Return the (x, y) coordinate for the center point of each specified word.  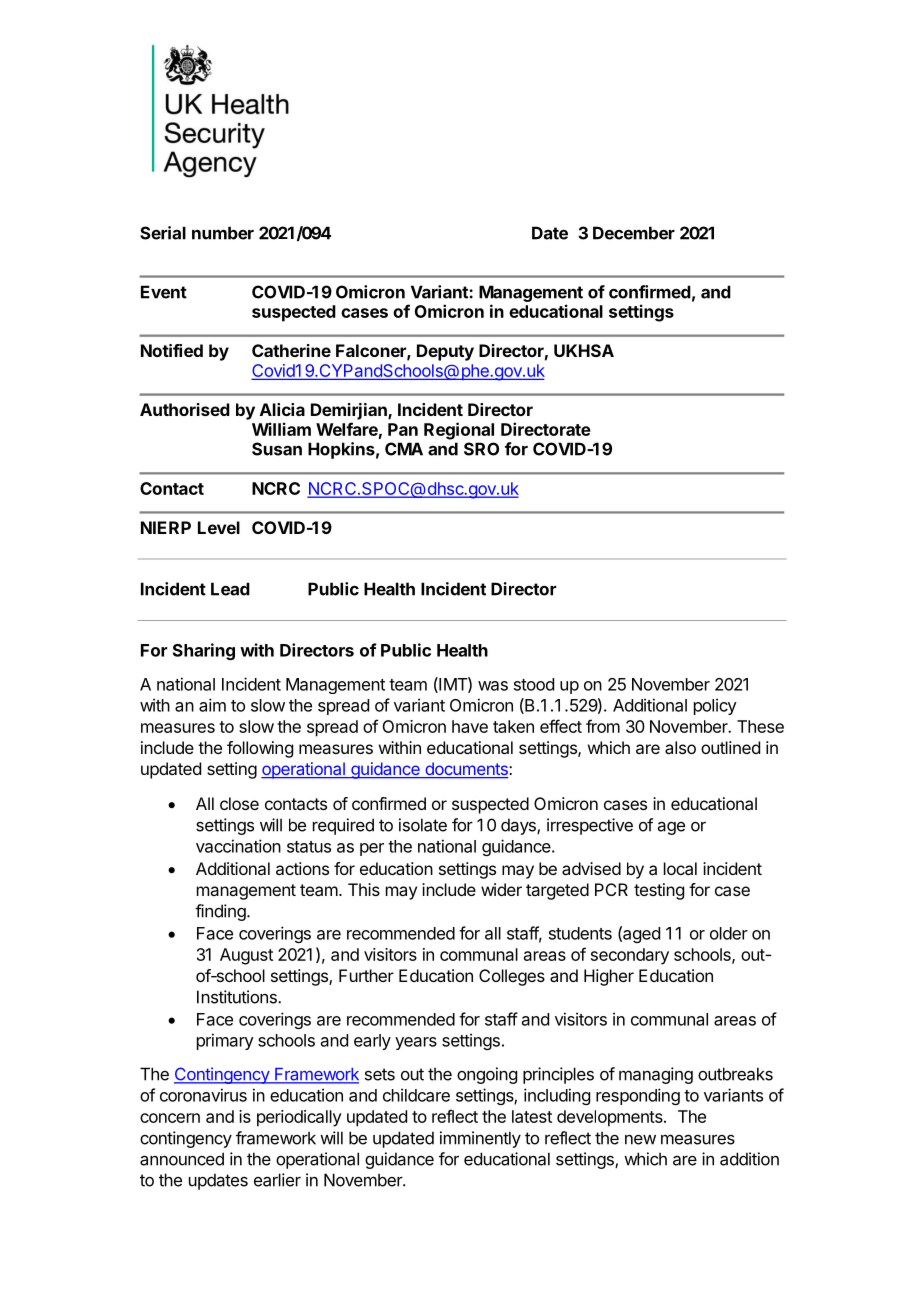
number (223, 233)
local (680, 868)
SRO (481, 449)
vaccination (238, 846)
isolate (423, 825)
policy (715, 706)
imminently (480, 1139)
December (634, 233)
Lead (230, 589)
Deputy (445, 352)
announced (182, 1159)
